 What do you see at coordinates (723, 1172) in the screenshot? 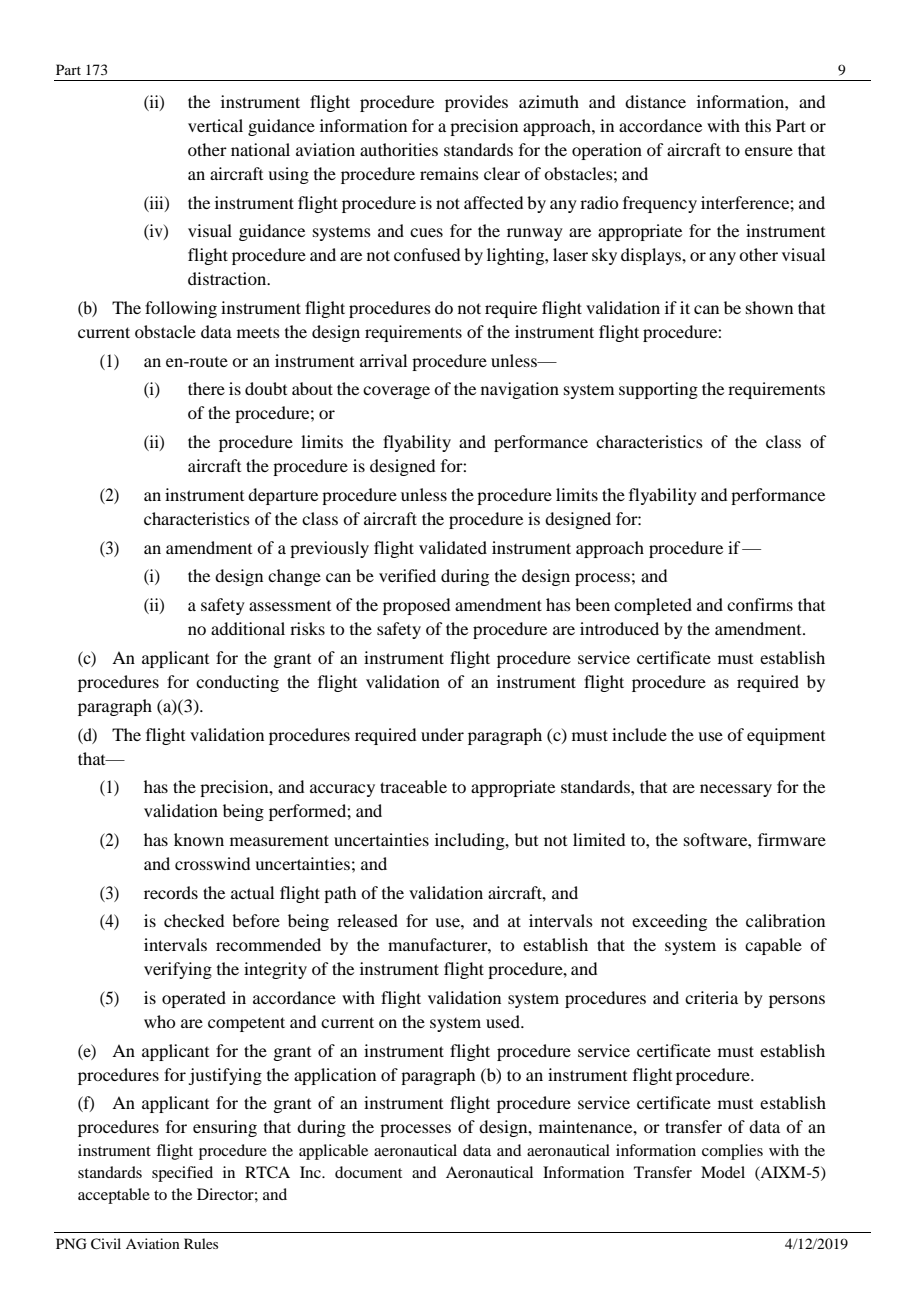
I see `Model` at bounding box center [723, 1172].
